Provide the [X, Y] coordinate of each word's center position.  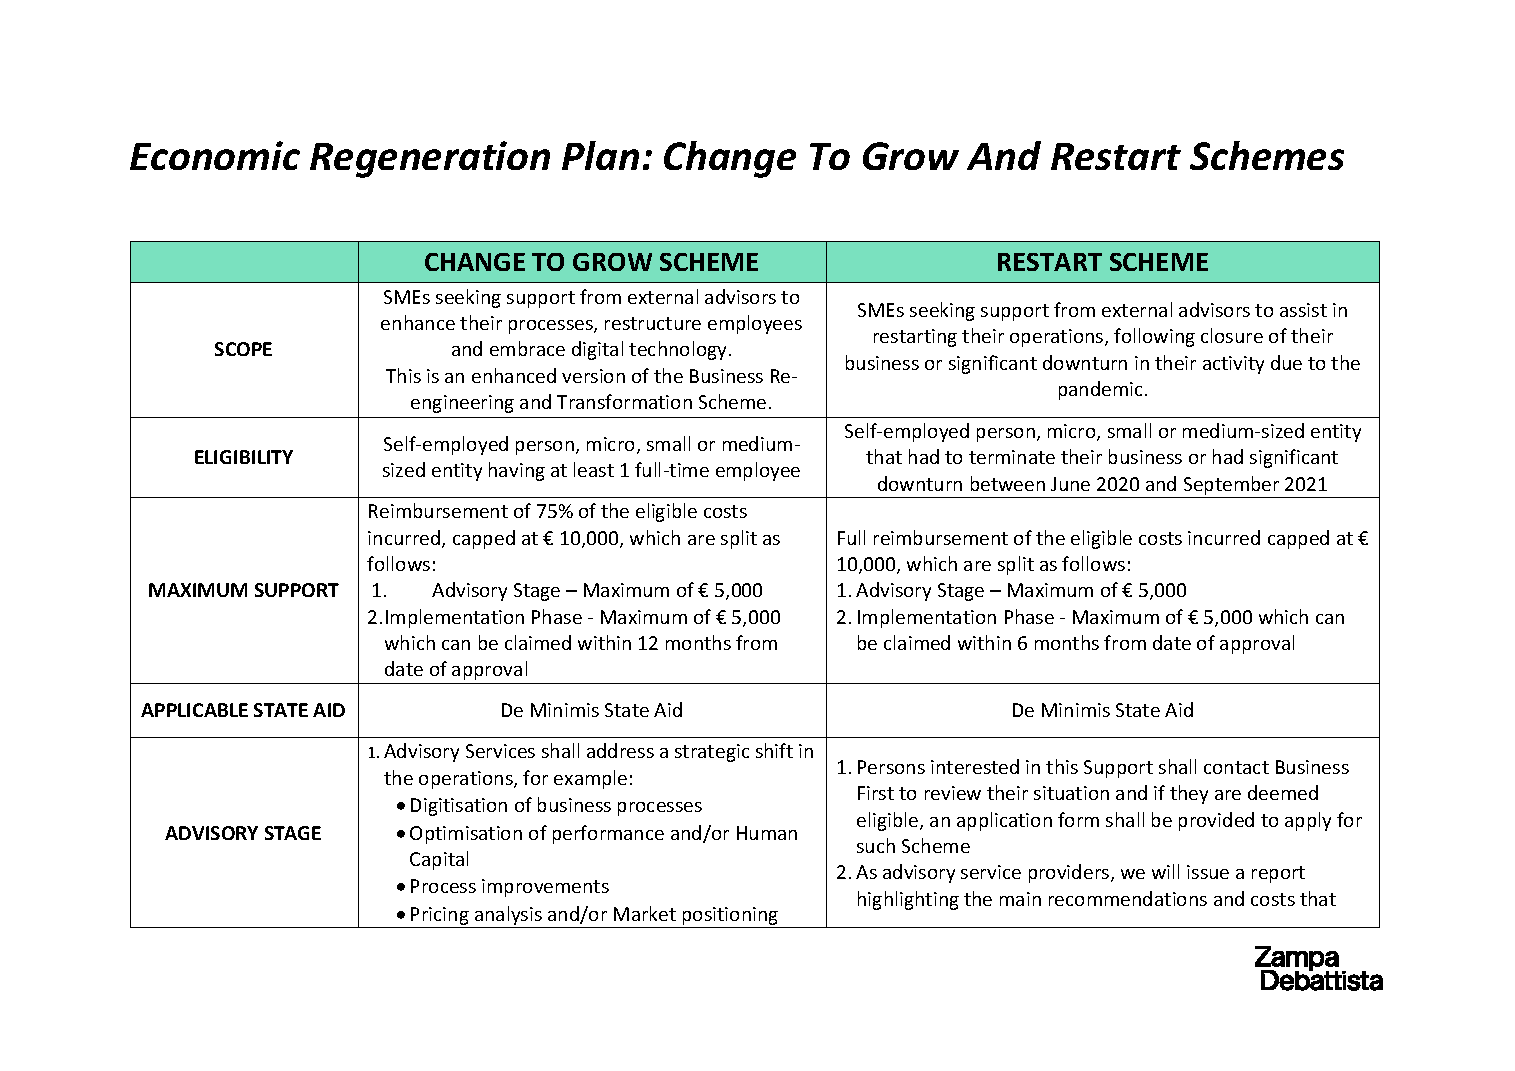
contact [1236, 767]
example [590, 779]
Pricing [440, 917]
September [1231, 485]
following [1154, 337]
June [1070, 484]
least [594, 469]
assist [1303, 310]
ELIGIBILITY [244, 457]
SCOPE [243, 349]
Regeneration [430, 159]
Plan [600, 155]
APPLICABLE [194, 710]
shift [774, 750]
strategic [712, 753]
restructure [653, 323]
